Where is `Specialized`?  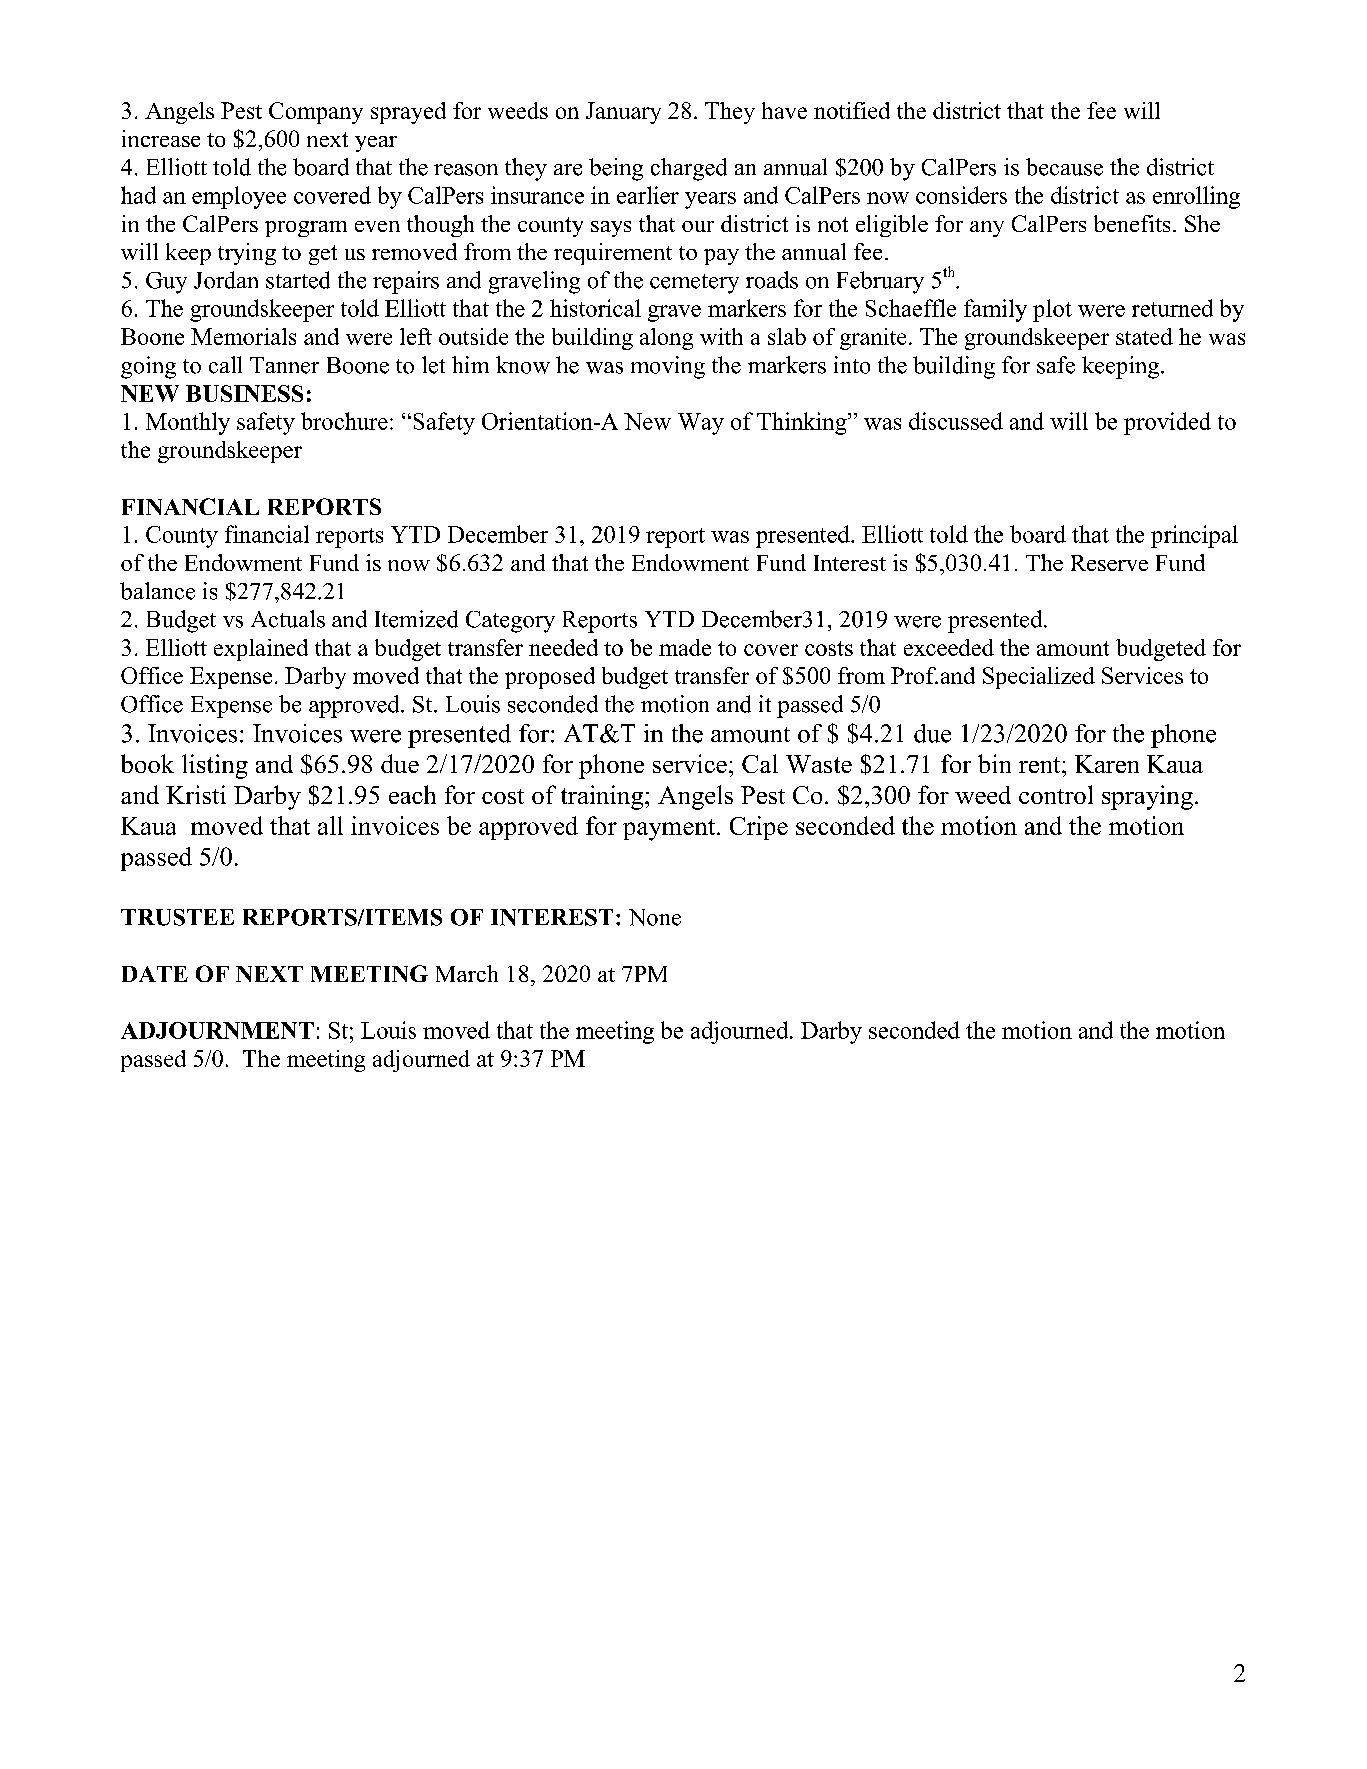
Specialized is located at coordinates (1039, 678).
